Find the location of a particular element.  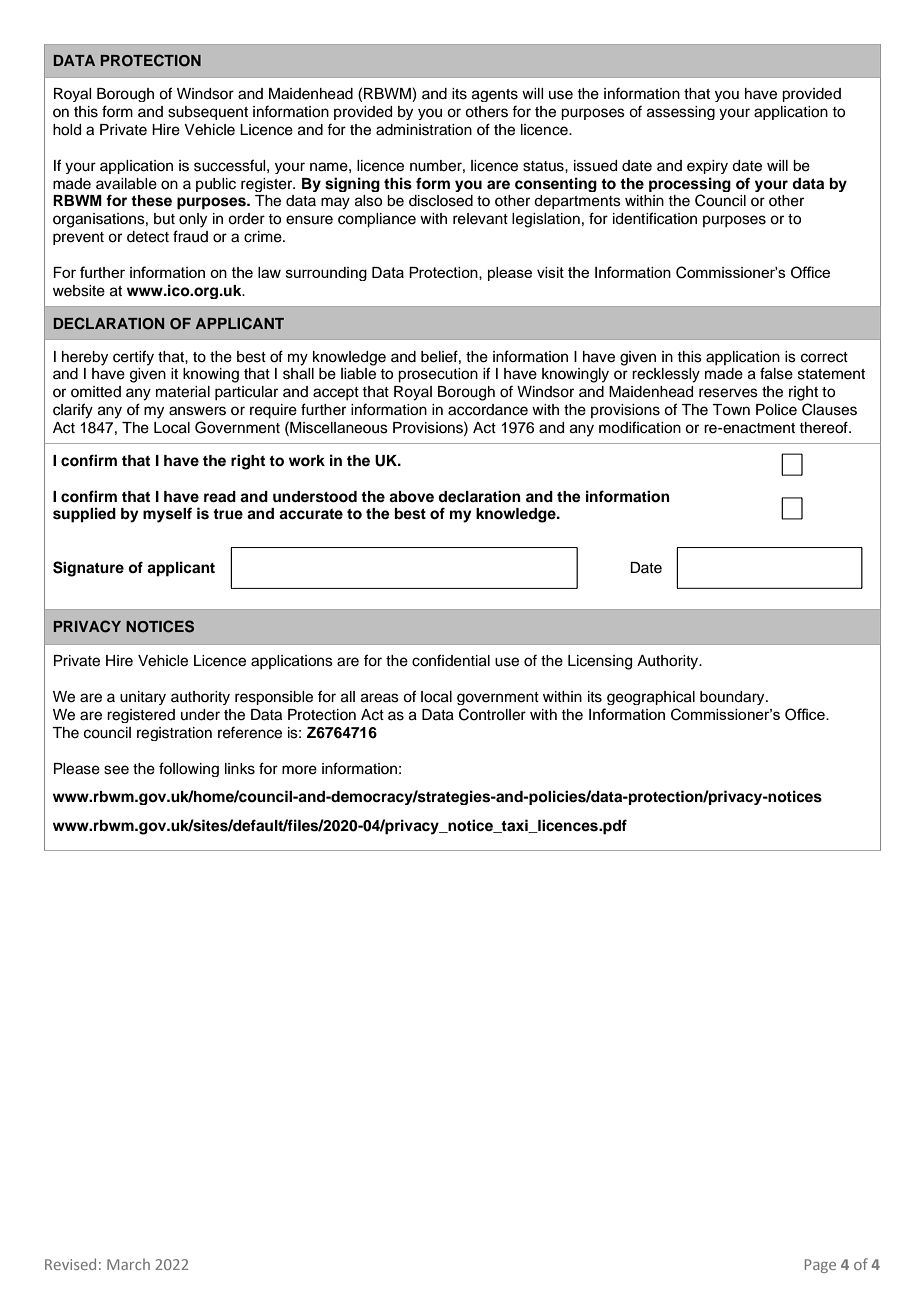

confidential is located at coordinates (451, 660).
